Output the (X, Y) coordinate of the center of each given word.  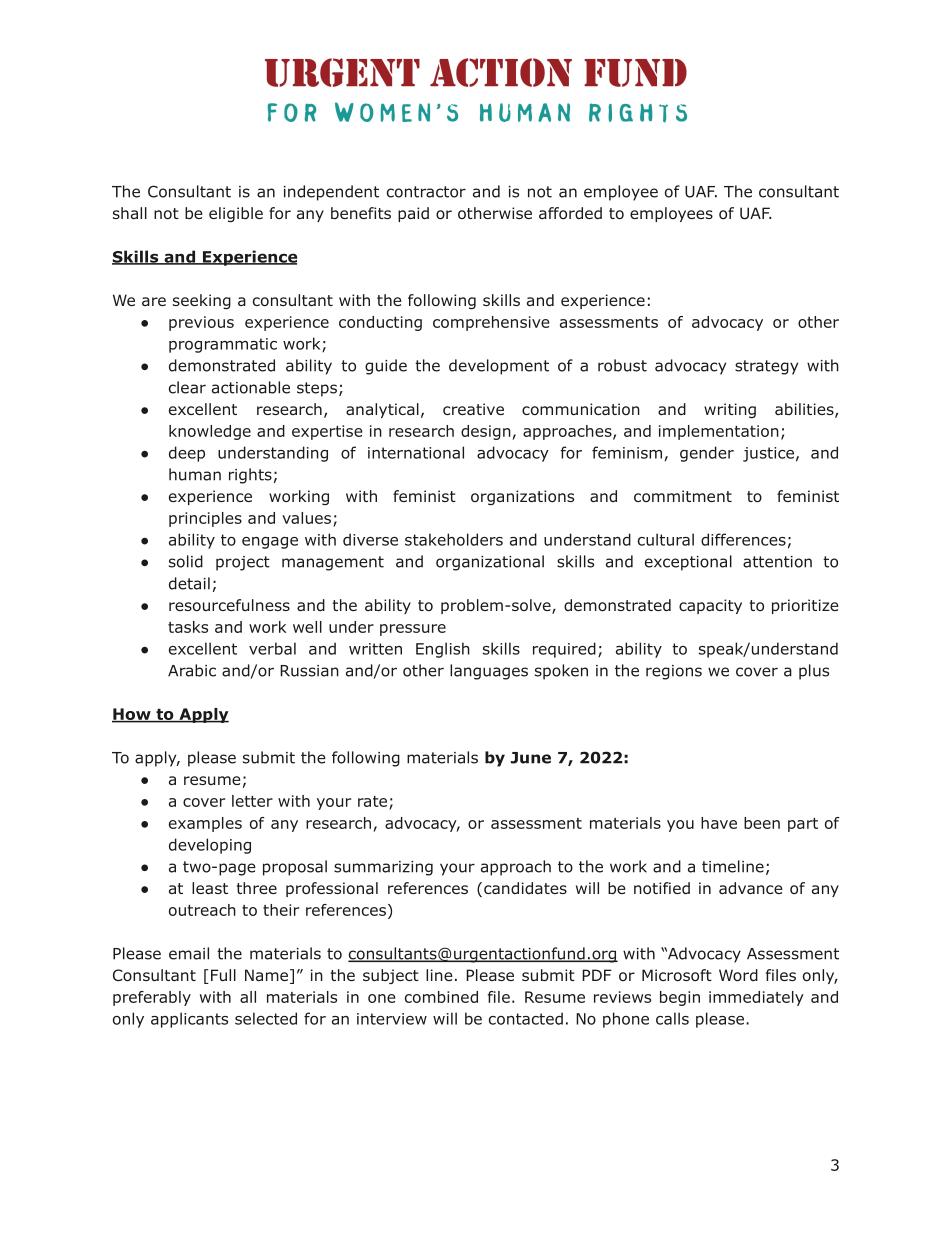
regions (674, 672)
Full (223, 975)
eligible (236, 214)
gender (707, 454)
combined (441, 997)
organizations (522, 497)
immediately (756, 998)
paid (413, 214)
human (195, 474)
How (132, 715)
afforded (570, 213)
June (531, 758)
